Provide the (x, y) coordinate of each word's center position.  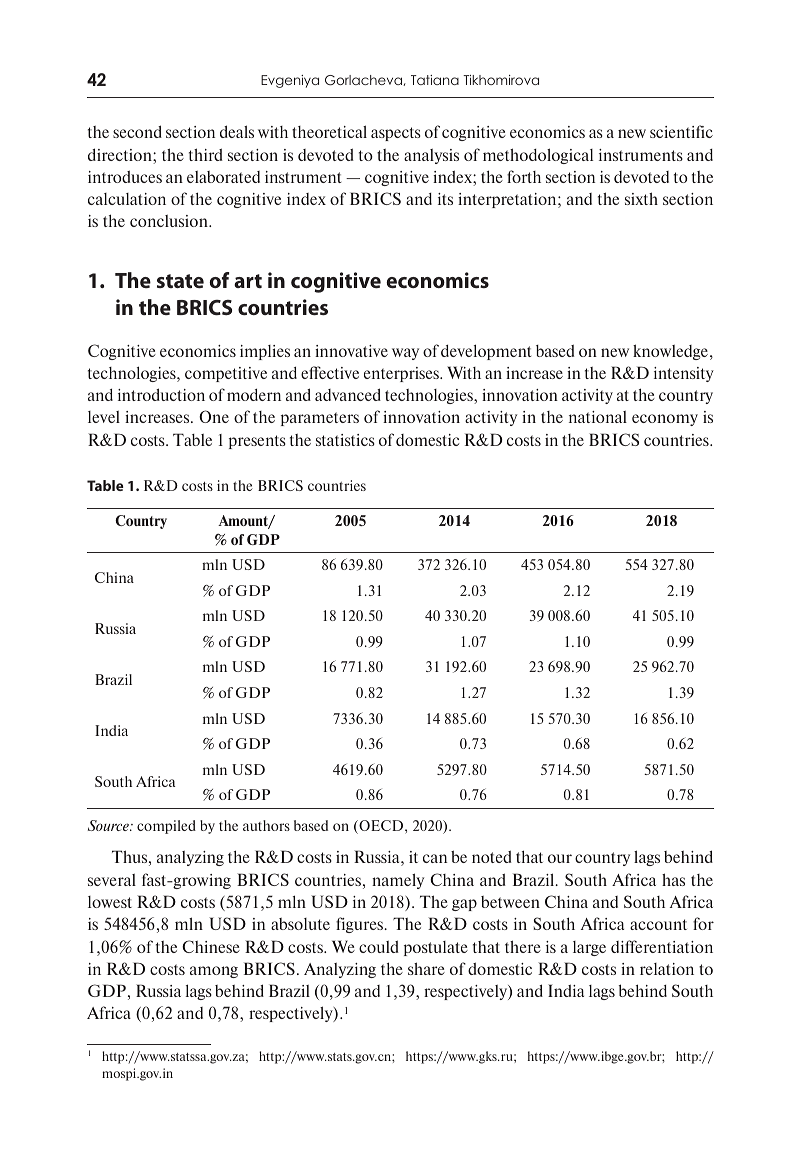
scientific (681, 131)
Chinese (211, 946)
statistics (345, 440)
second (137, 131)
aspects (396, 134)
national (598, 417)
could (379, 946)
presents (257, 442)
